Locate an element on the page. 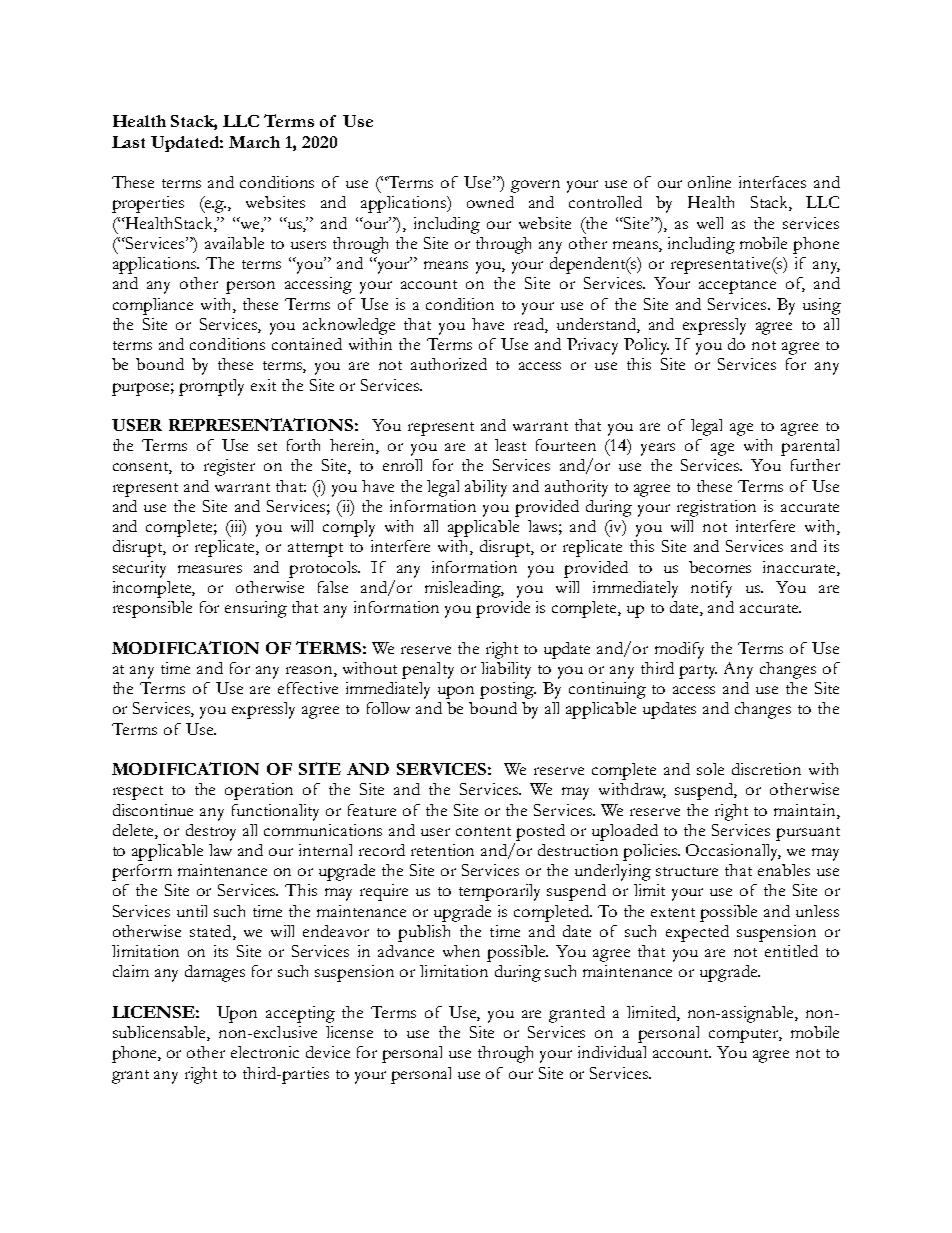  online is located at coordinates (709, 182).
